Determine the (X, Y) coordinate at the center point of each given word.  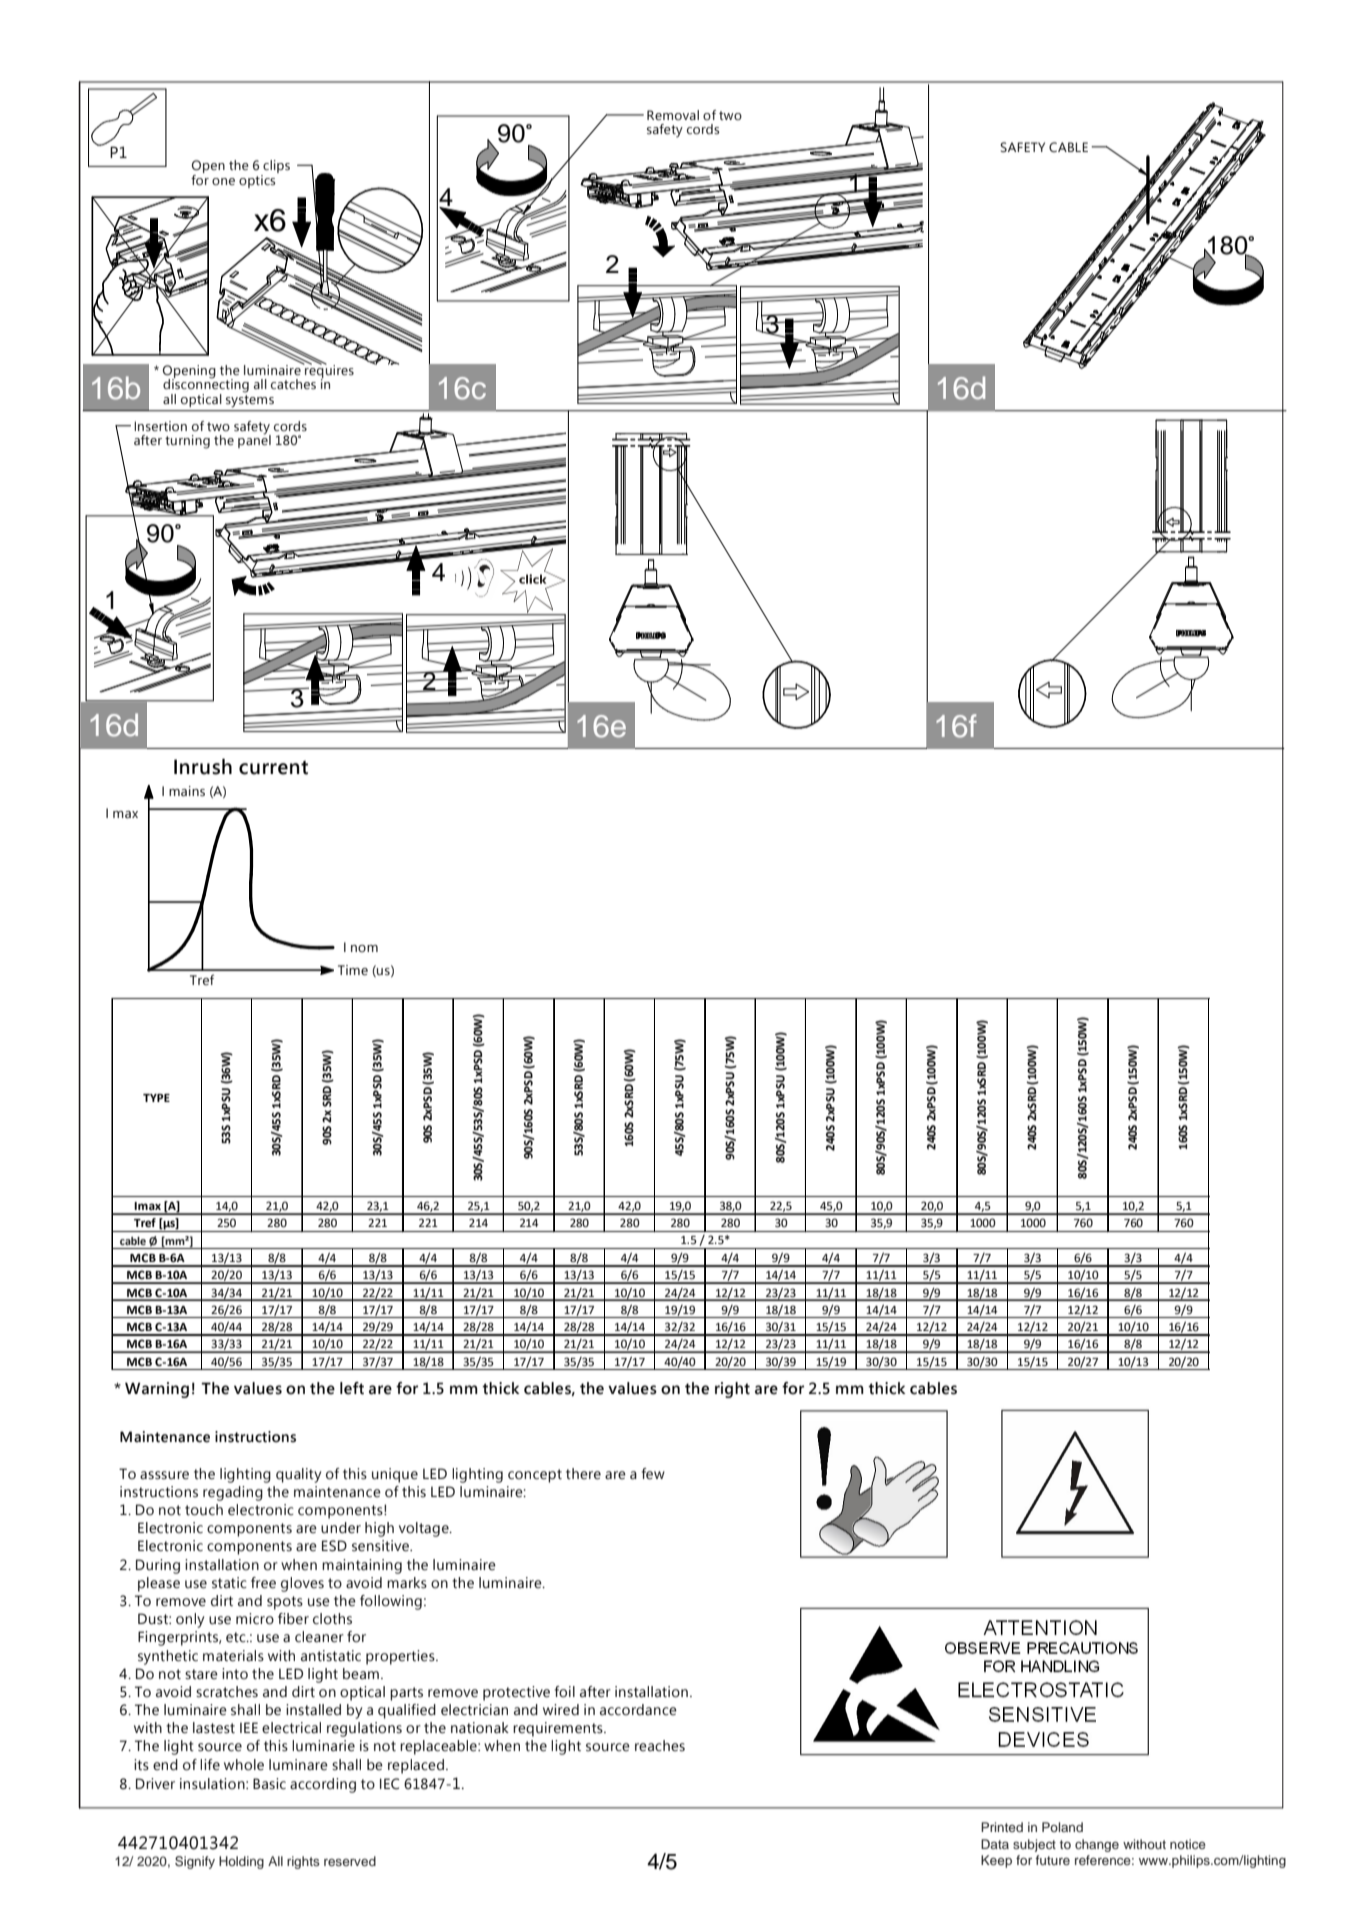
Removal (673, 115)
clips (275, 168)
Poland (1062, 1827)
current (273, 768)
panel (254, 440)
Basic (269, 1784)
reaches (660, 1746)
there (583, 1474)
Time (353, 970)
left (352, 1388)
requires (328, 372)
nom (364, 948)
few (653, 1474)
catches (293, 384)
